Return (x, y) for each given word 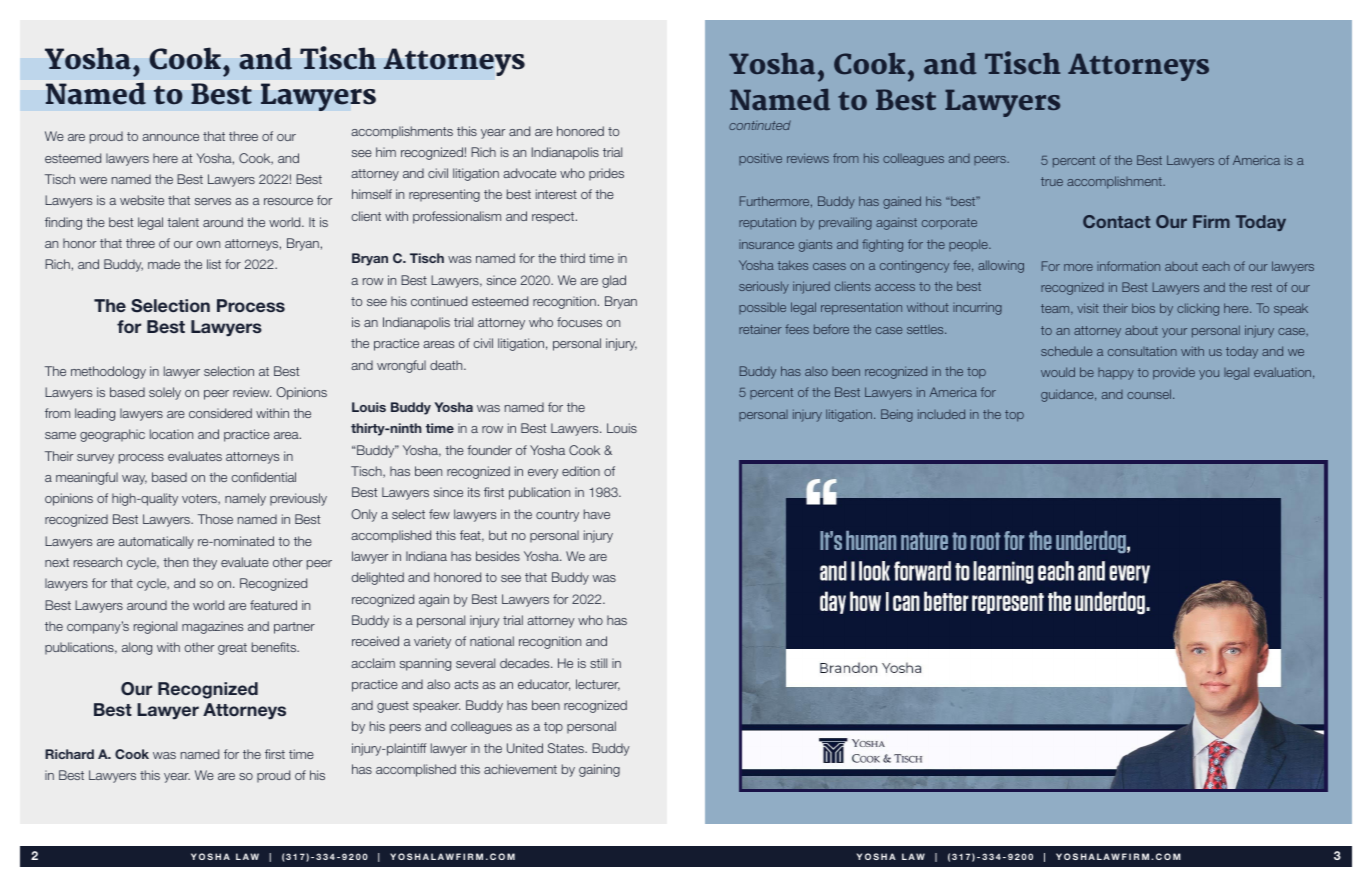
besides (498, 556)
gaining (599, 770)
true (1052, 181)
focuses (579, 322)
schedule (1066, 351)
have (597, 514)
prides (606, 174)
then (175, 562)
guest (393, 707)
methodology (108, 372)
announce (170, 137)
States (567, 748)
